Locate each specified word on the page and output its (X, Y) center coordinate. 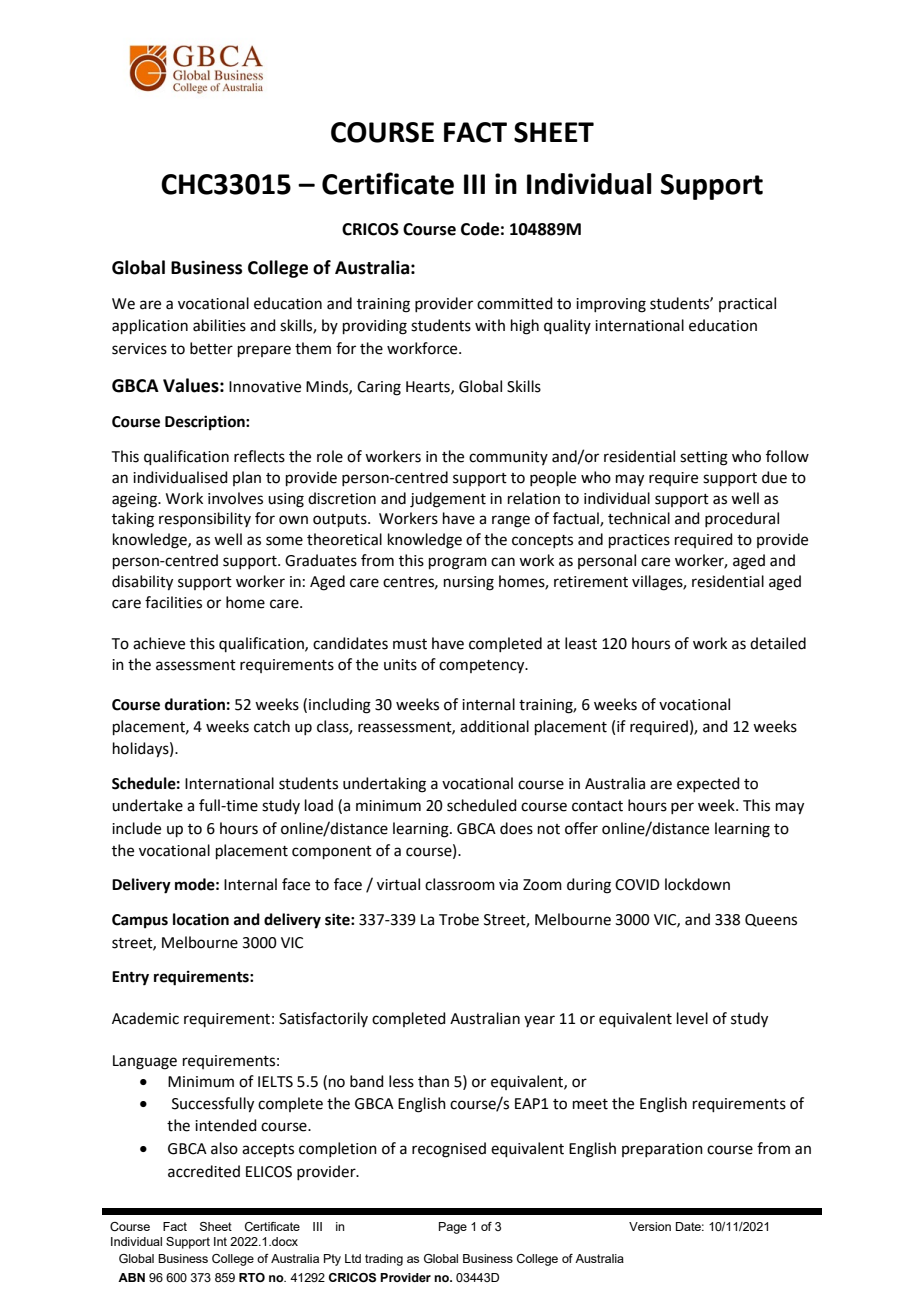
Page (453, 1228)
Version (650, 1226)
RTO (252, 1277)
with (490, 325)
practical (747, 304)
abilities (219, 325)
